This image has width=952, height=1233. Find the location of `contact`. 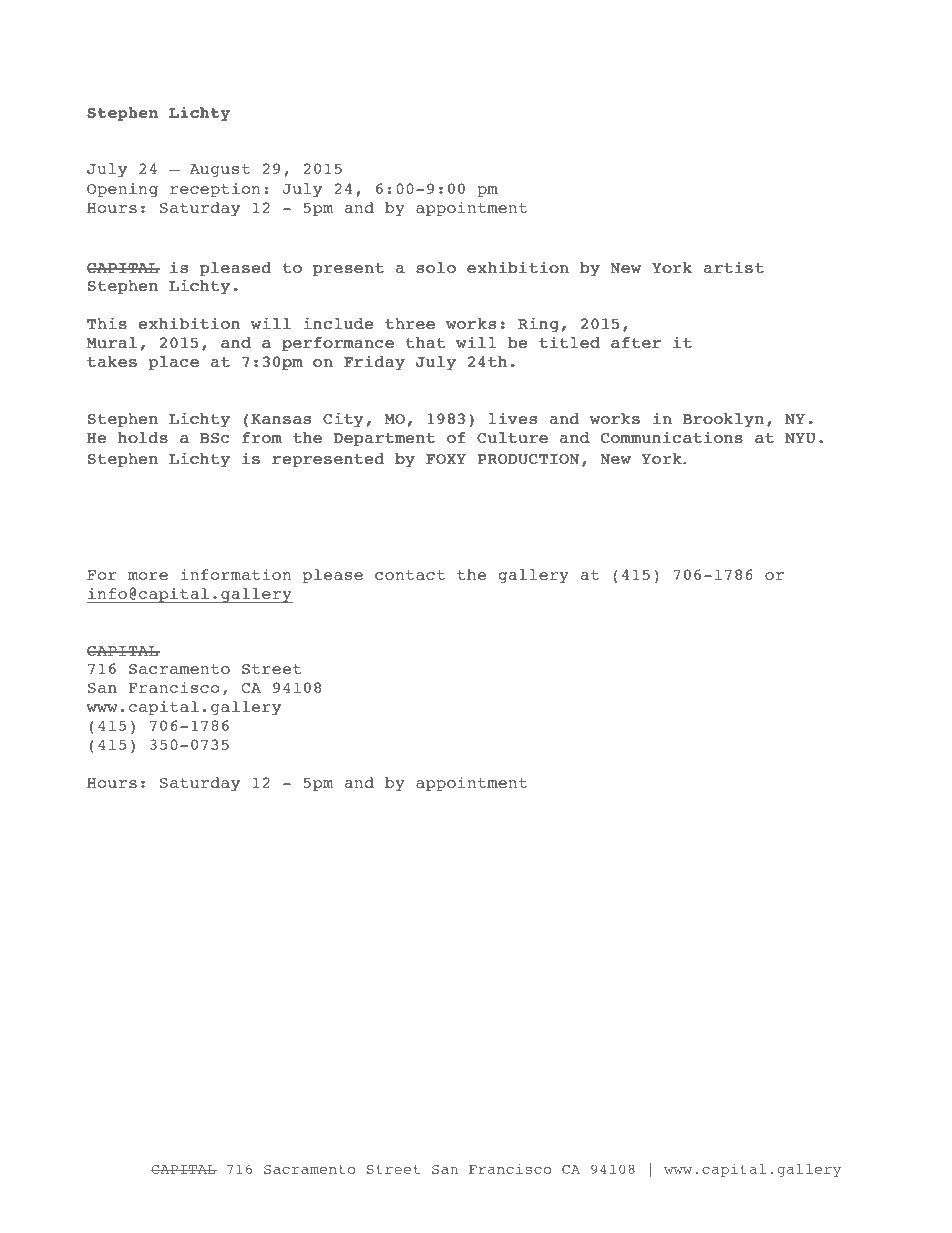

contact is located at coordinates (410, 575).
